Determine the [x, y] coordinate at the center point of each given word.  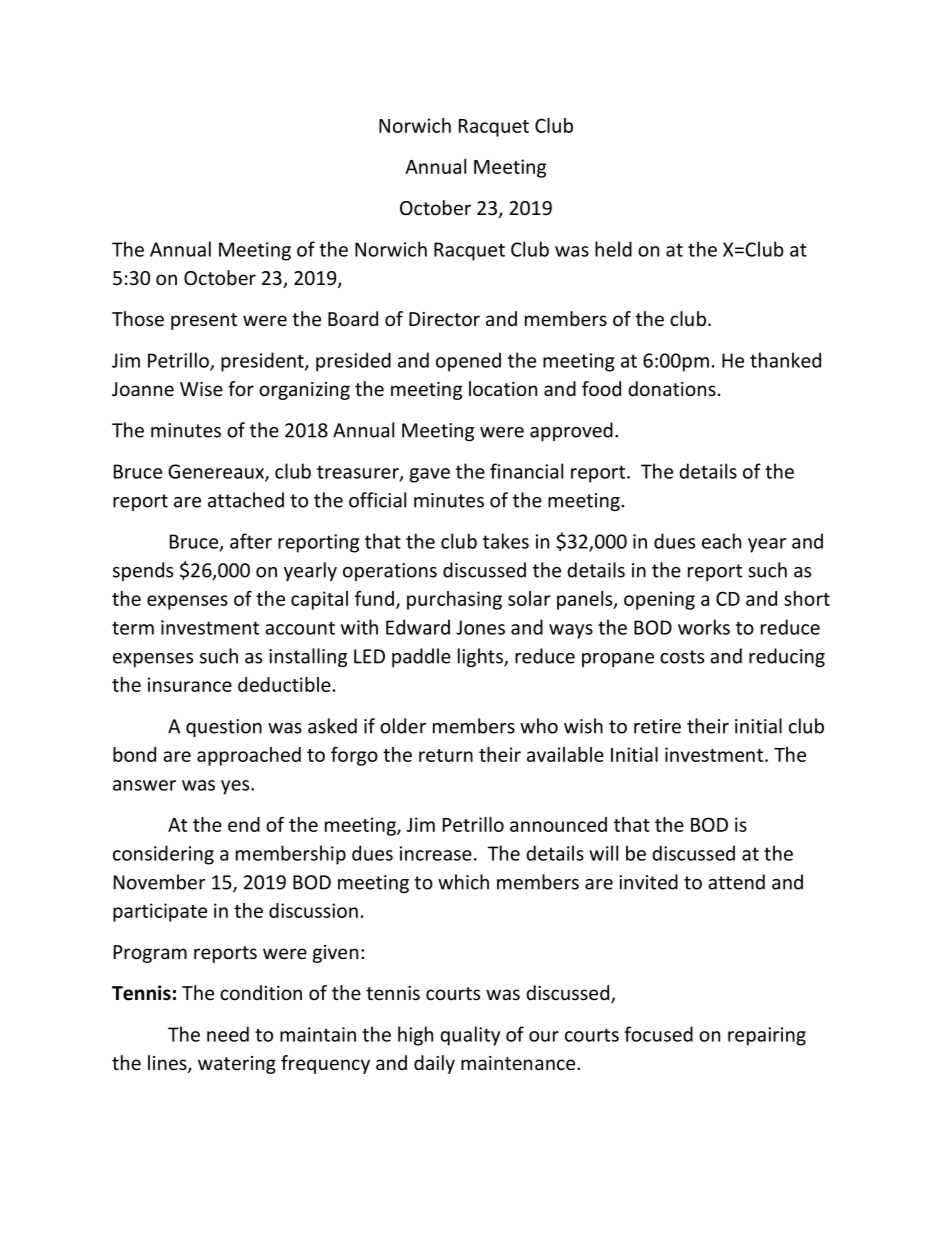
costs [682, 657]
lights [481, 657]
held [613, 249]
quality [470, 1036]
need [228, 1034]
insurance [190, 684]
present [204, 321]
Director [444, 319]
